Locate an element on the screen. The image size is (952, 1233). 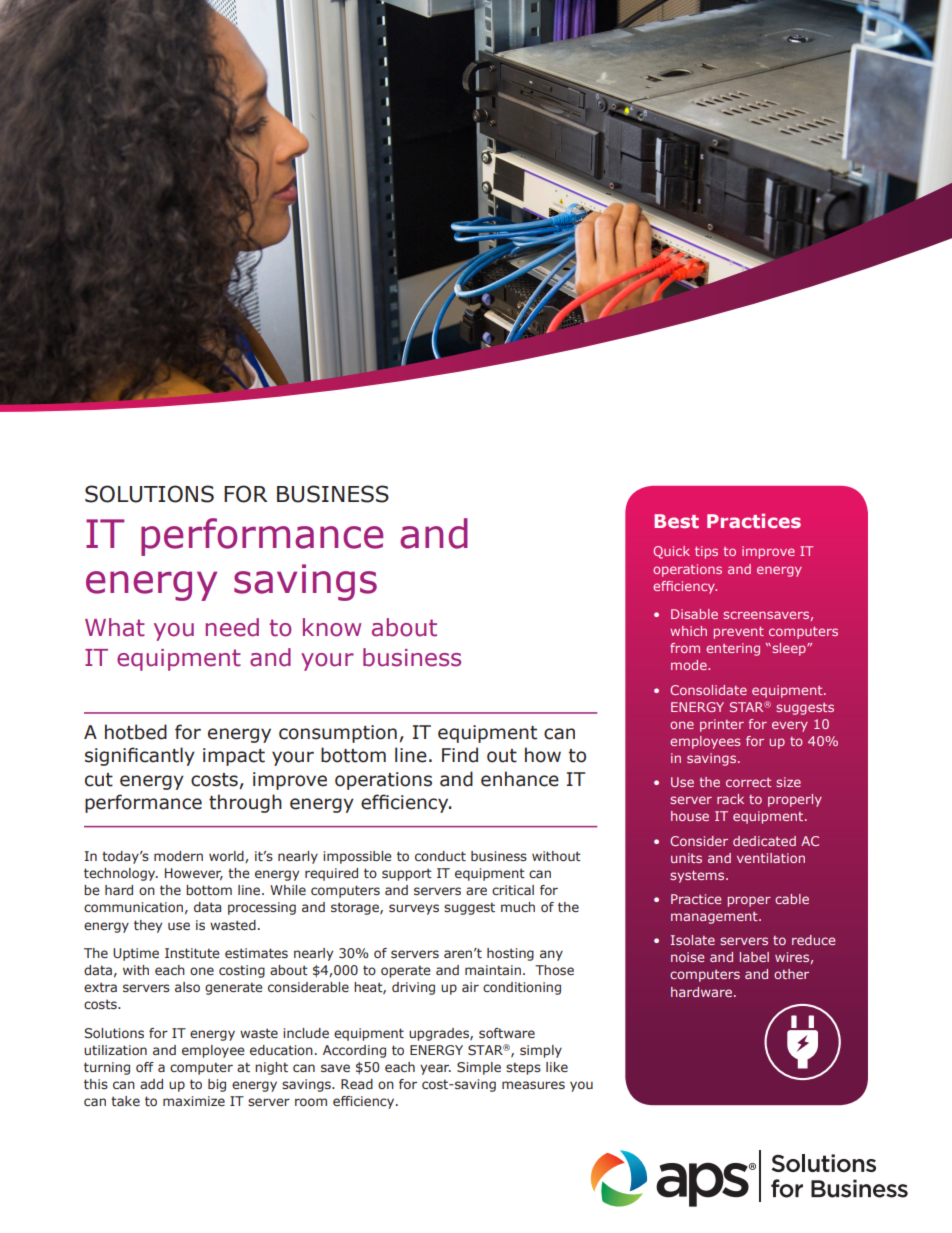
enhance is located at coordinates (520, 779).
